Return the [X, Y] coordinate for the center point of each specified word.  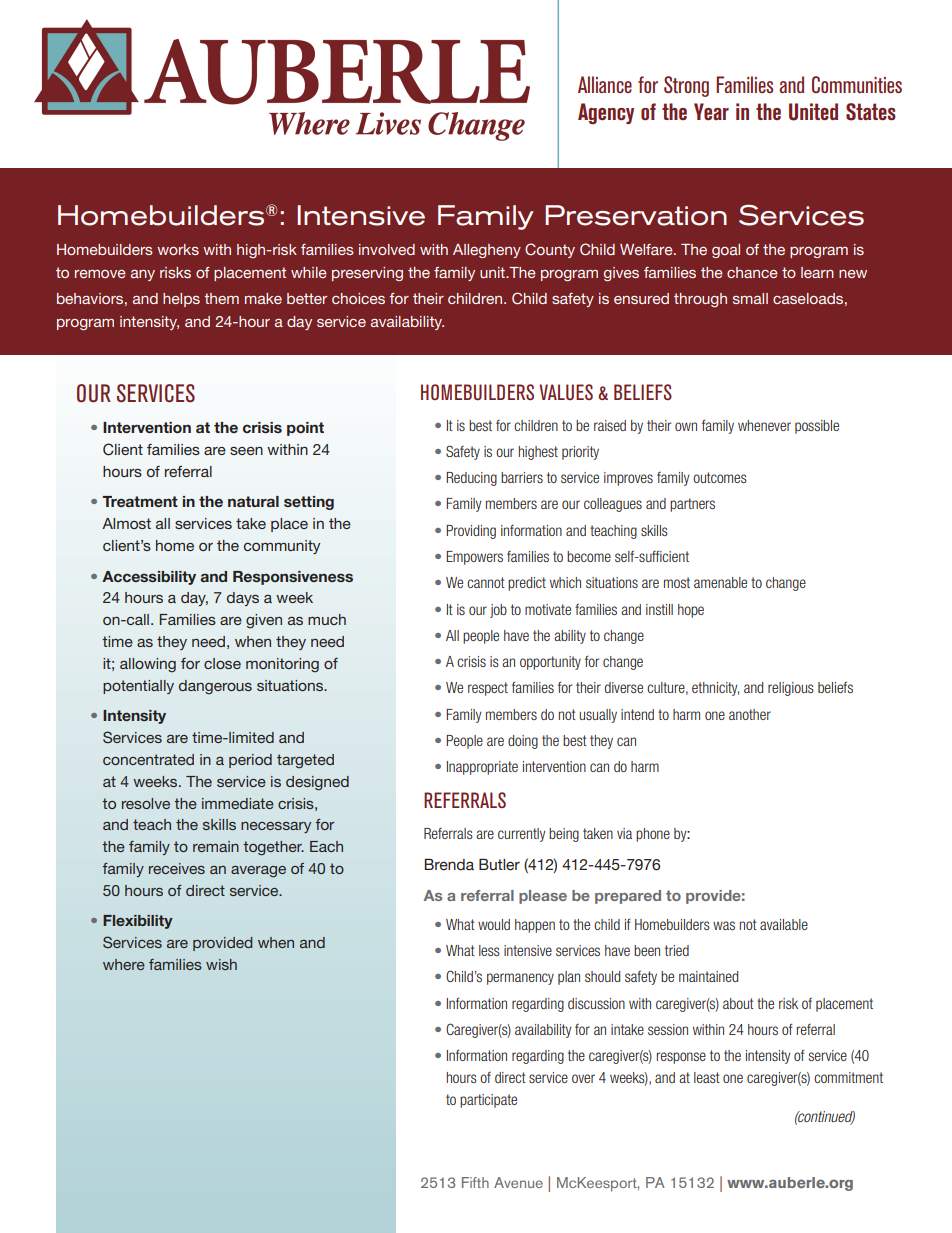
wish [221, 964]
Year [711, 111]
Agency [606, 114]
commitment [848, 1077]
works [178, 249]
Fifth [475, 1182]
